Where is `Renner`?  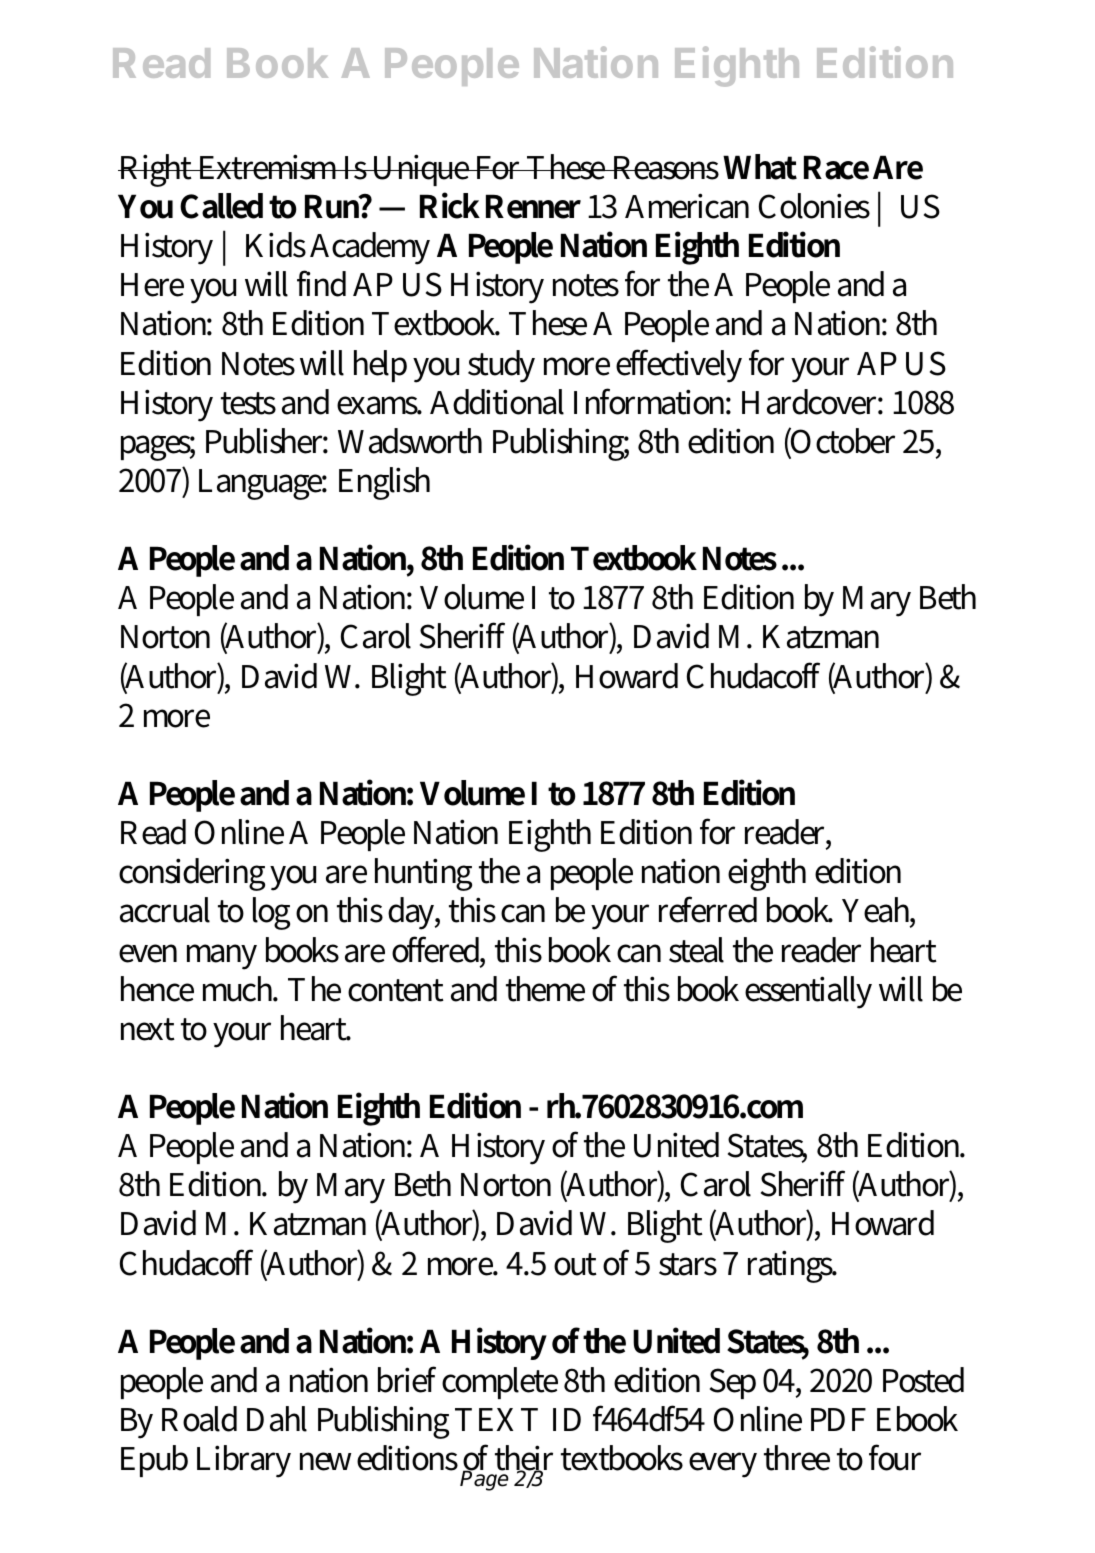 Renner is located at coordinates (533, 206).
